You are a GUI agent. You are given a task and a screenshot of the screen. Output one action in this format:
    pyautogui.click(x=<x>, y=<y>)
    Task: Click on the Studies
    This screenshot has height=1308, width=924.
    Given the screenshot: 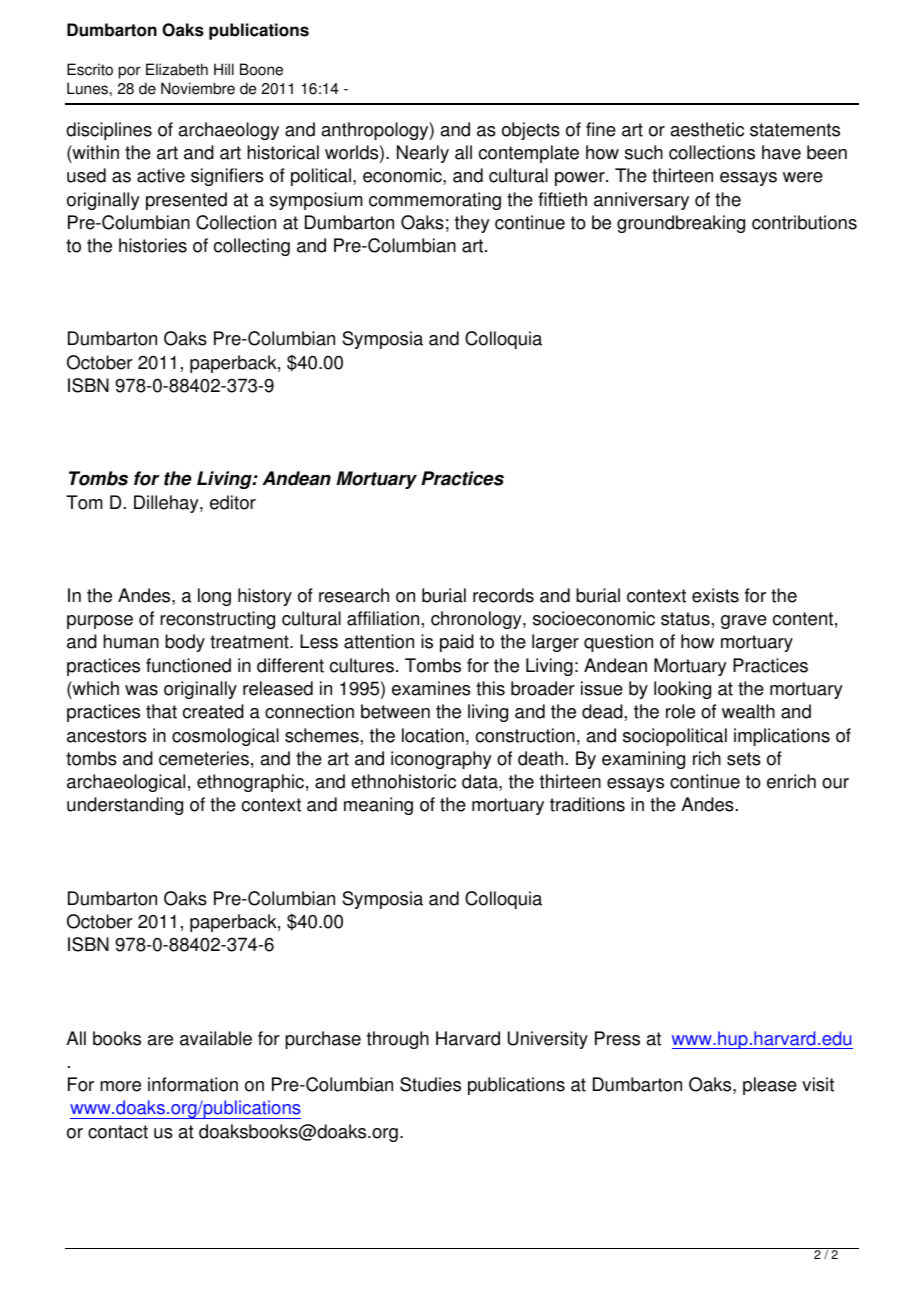 What is the action you would take?
    pyautogui.click(x=430, y=1084)
